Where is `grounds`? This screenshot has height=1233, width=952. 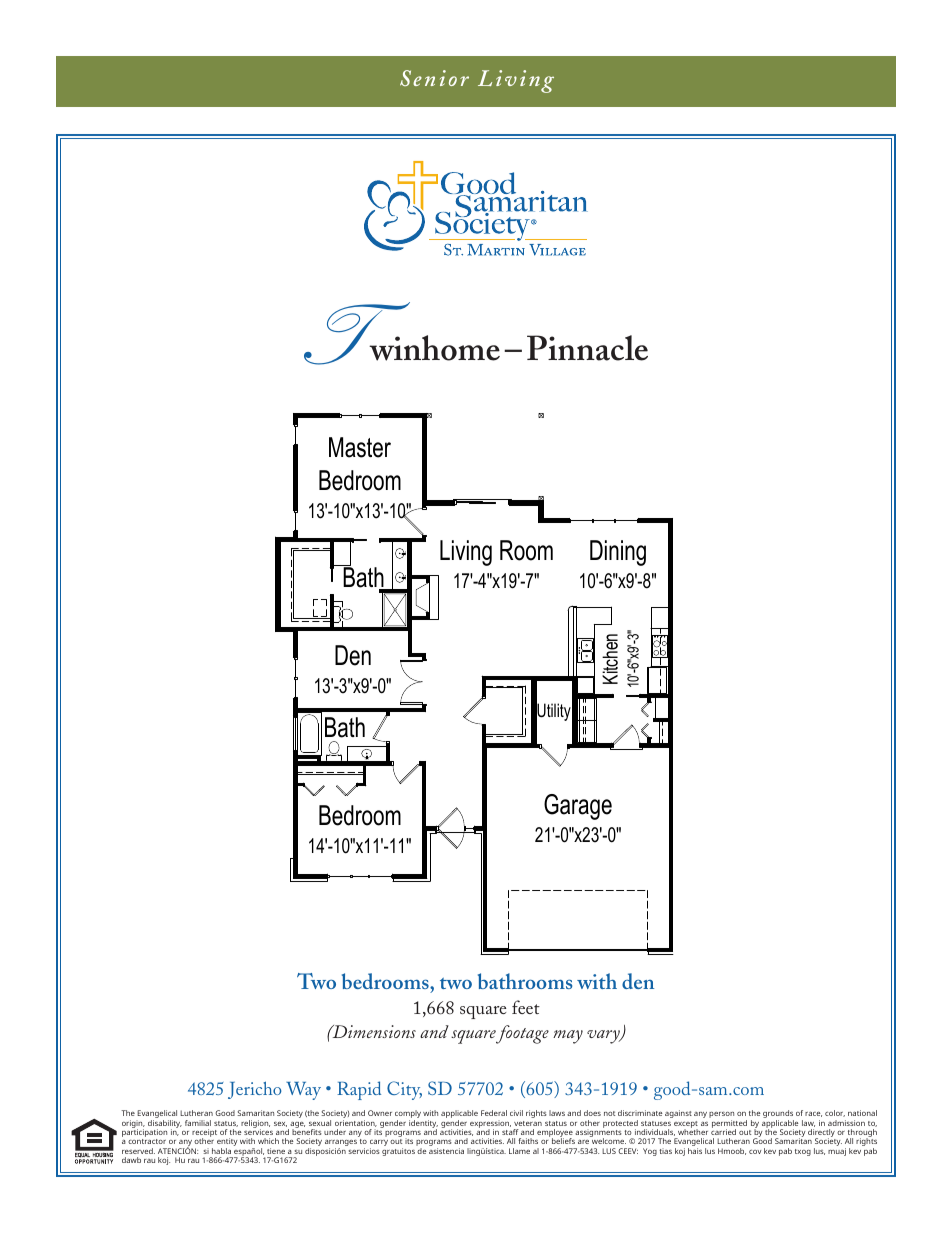
grounds is located at coordinates (778, 1115).
